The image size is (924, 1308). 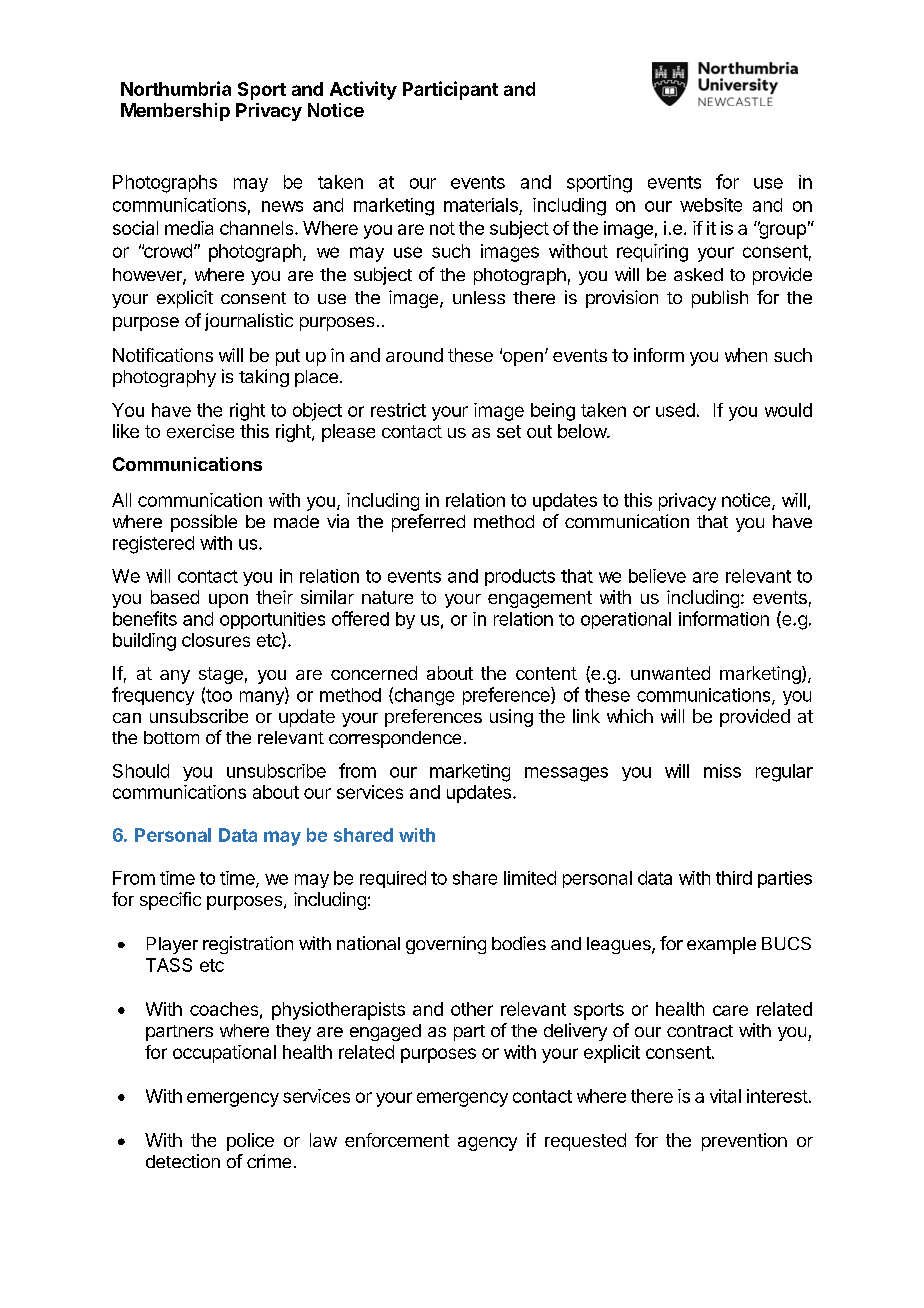 What do you see at coordinates (746, 355) in the screenshot?
I see `when` at bounding box center [746, 355].
